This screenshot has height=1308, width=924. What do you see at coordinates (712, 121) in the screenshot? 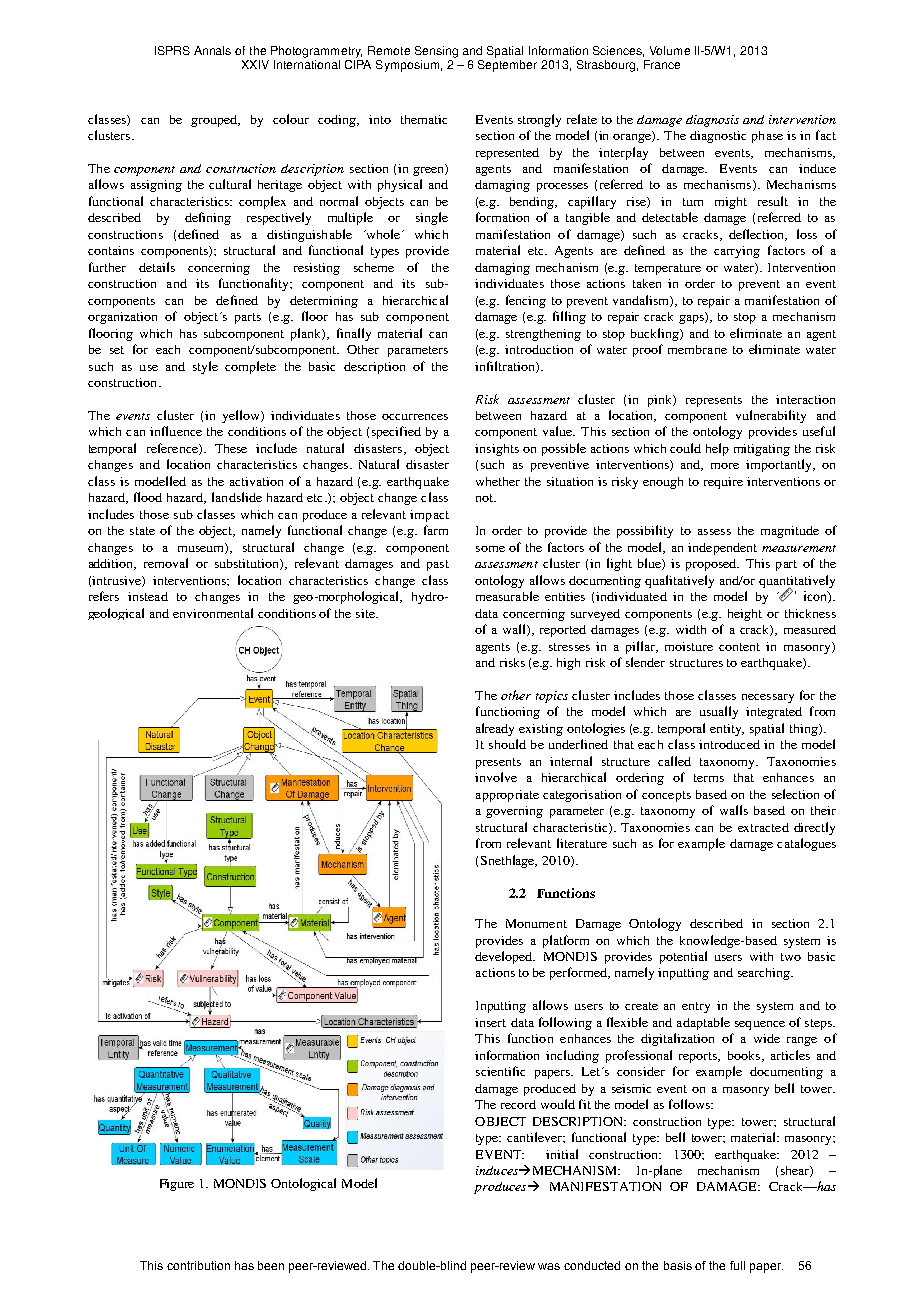
I see `diagnosis` at bounding box center [712, 121].
